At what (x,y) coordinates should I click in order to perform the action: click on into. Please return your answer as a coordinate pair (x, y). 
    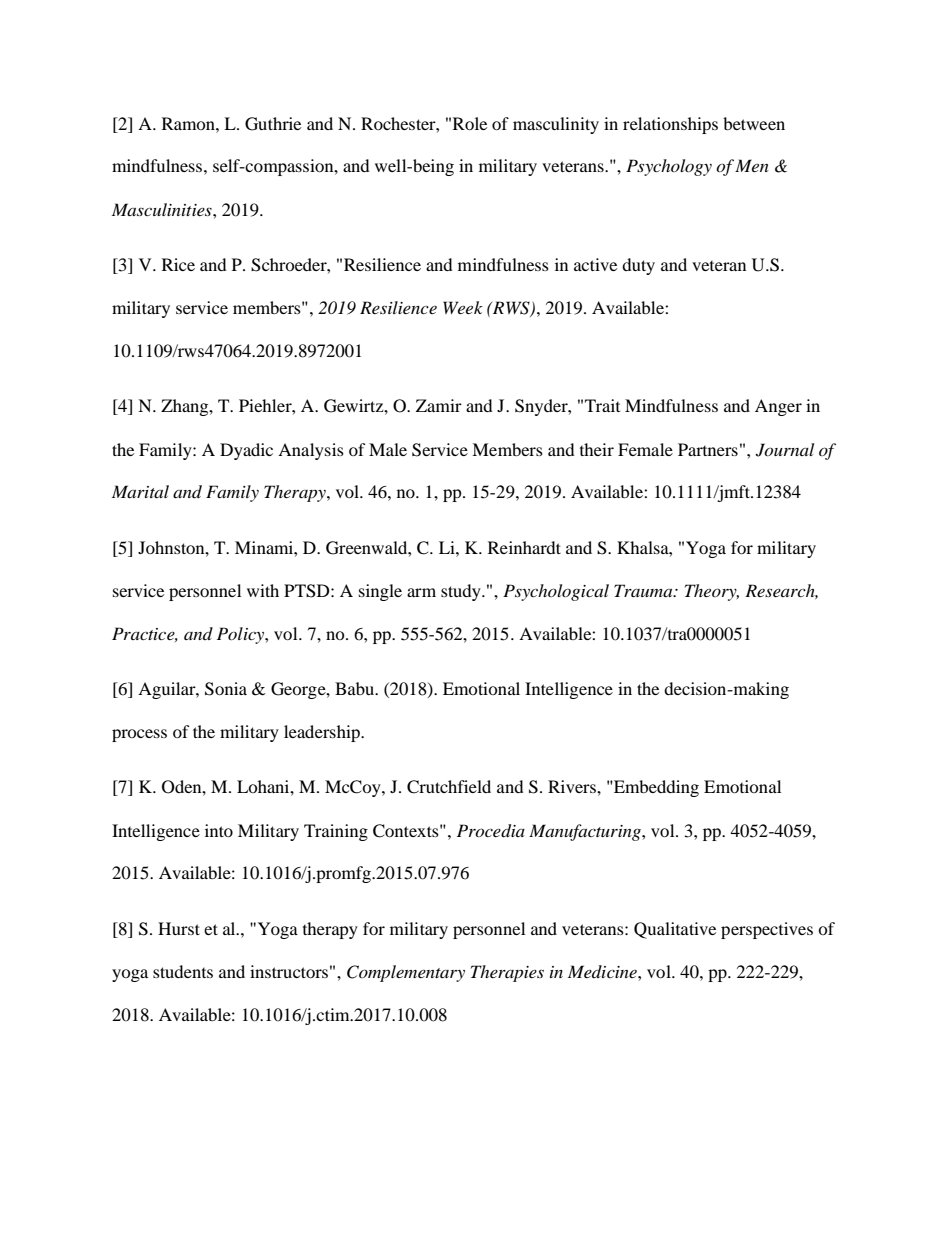
    Looking at the image, I should click on (219, 830).
